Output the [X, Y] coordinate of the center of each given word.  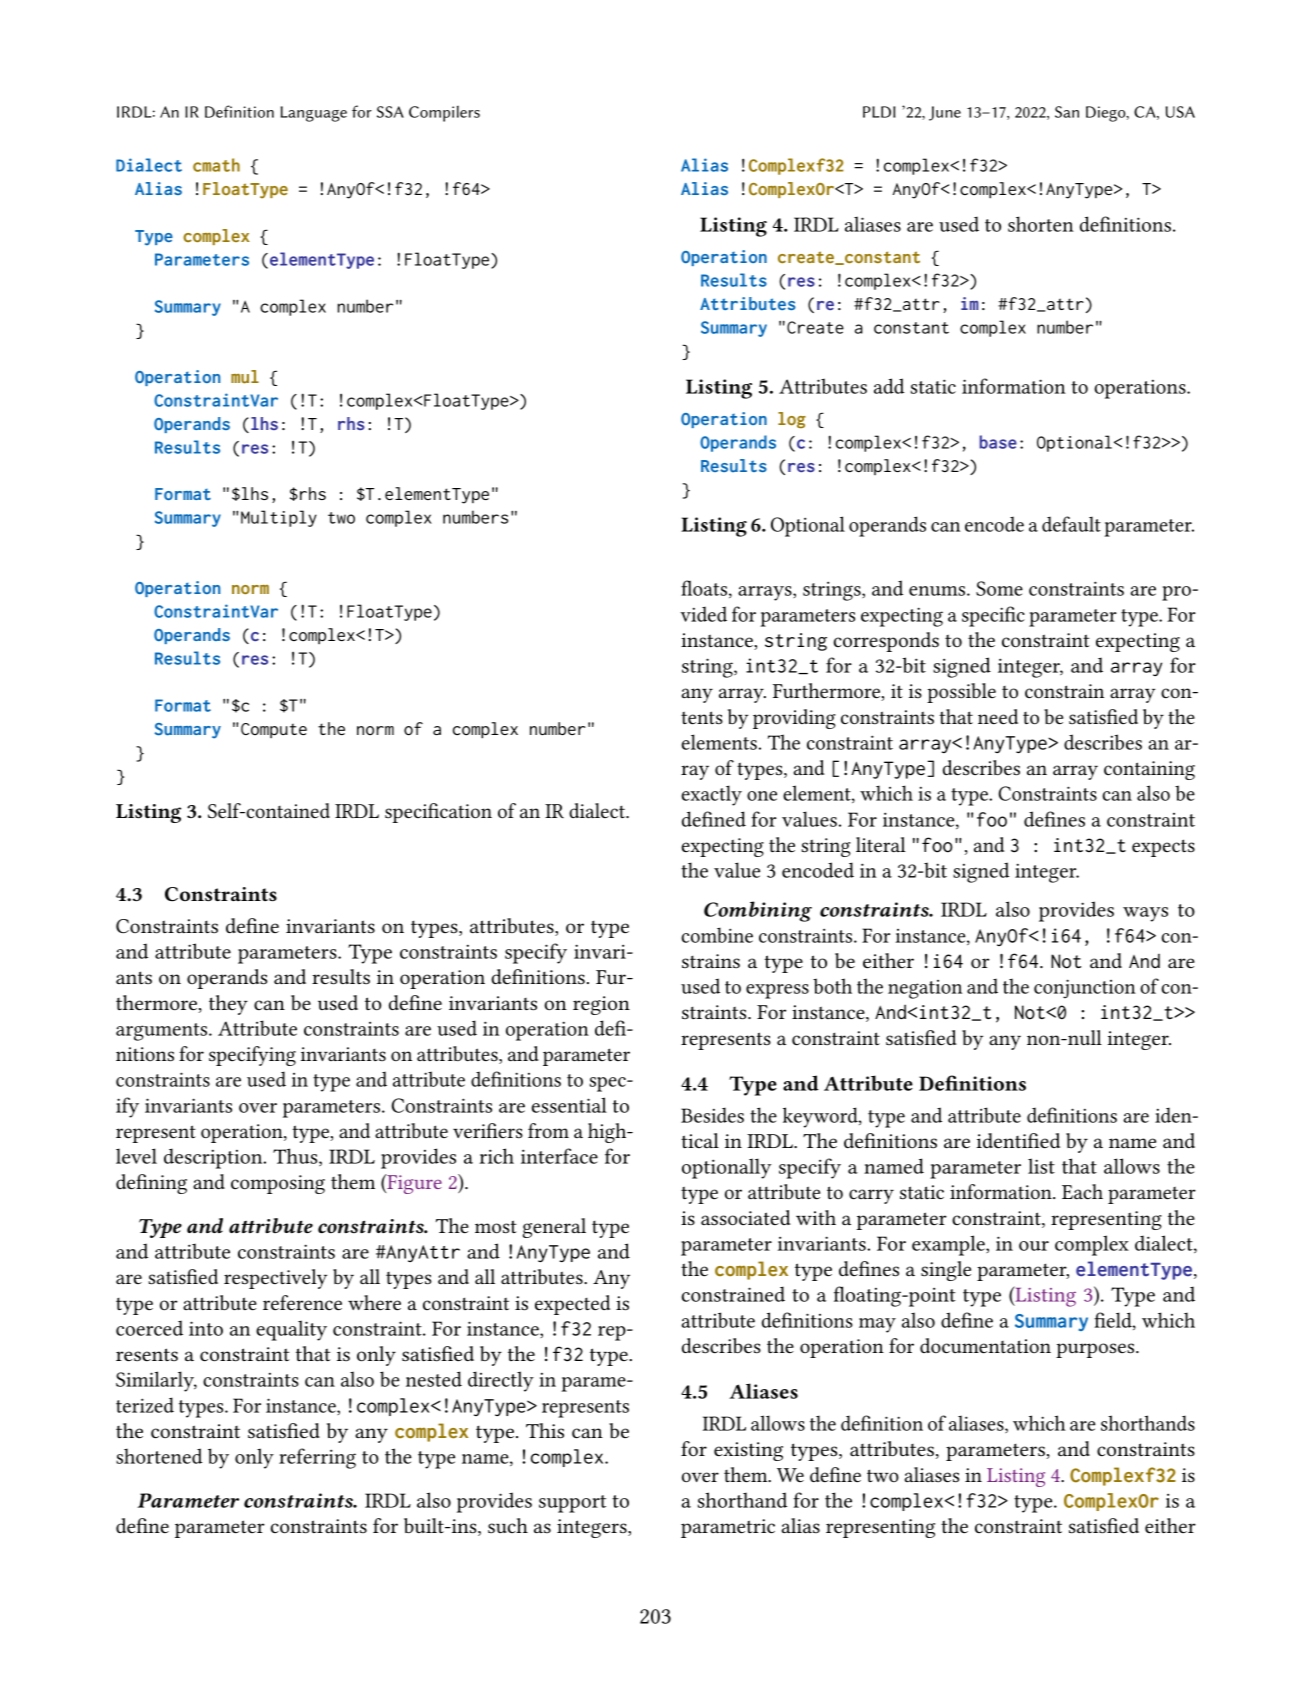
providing [794, 719]
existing [748, 1451]
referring [317, 1458]
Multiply [279, 518]
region [601, 1005]
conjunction [1085, 989]
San [1067, 112]
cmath [216, 165]
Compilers [444, 114]
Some [999, 588]
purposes [1096, 1350]
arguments [163, 1032]
